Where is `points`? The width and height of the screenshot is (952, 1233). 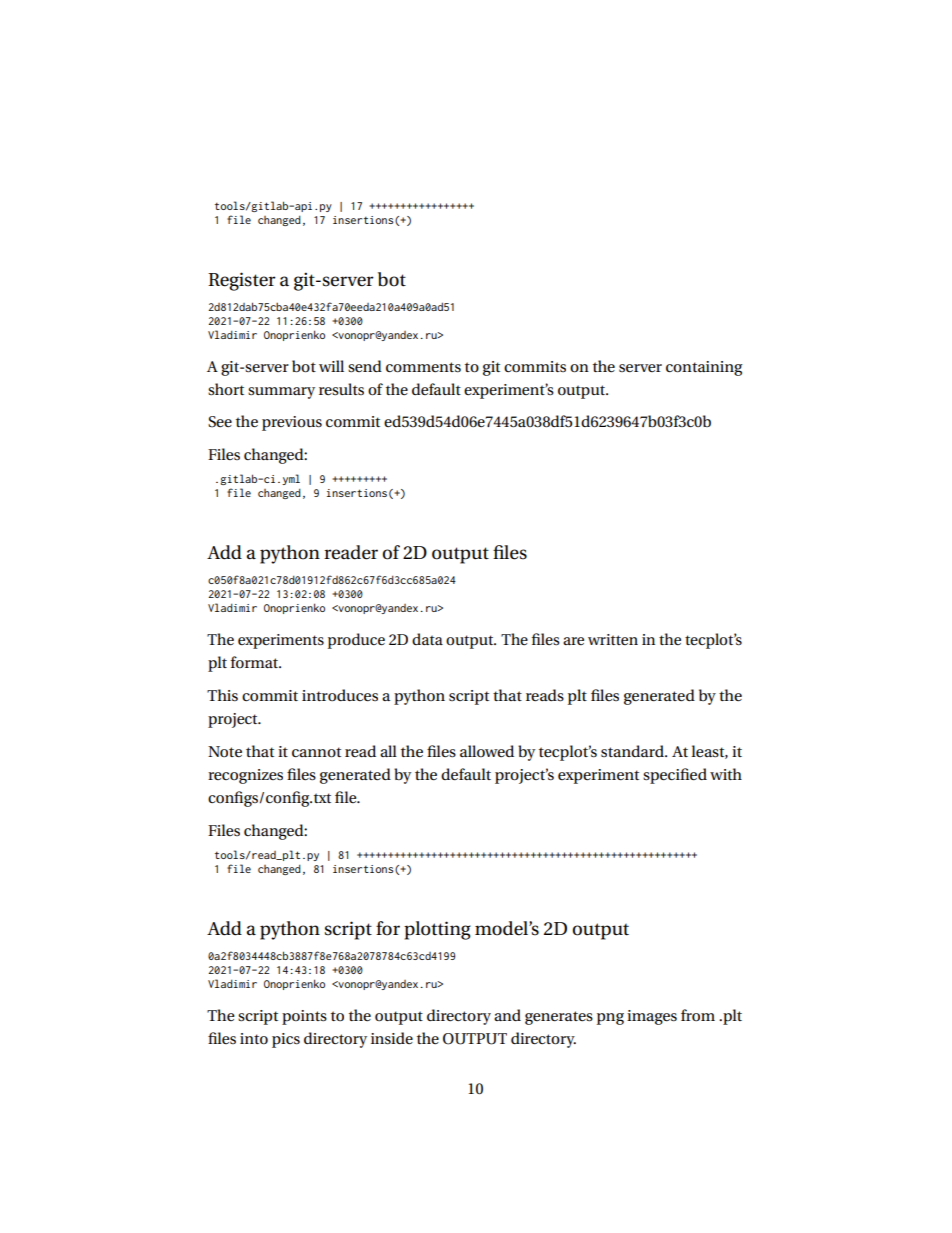
points is located at coordinates (304, 1017).
